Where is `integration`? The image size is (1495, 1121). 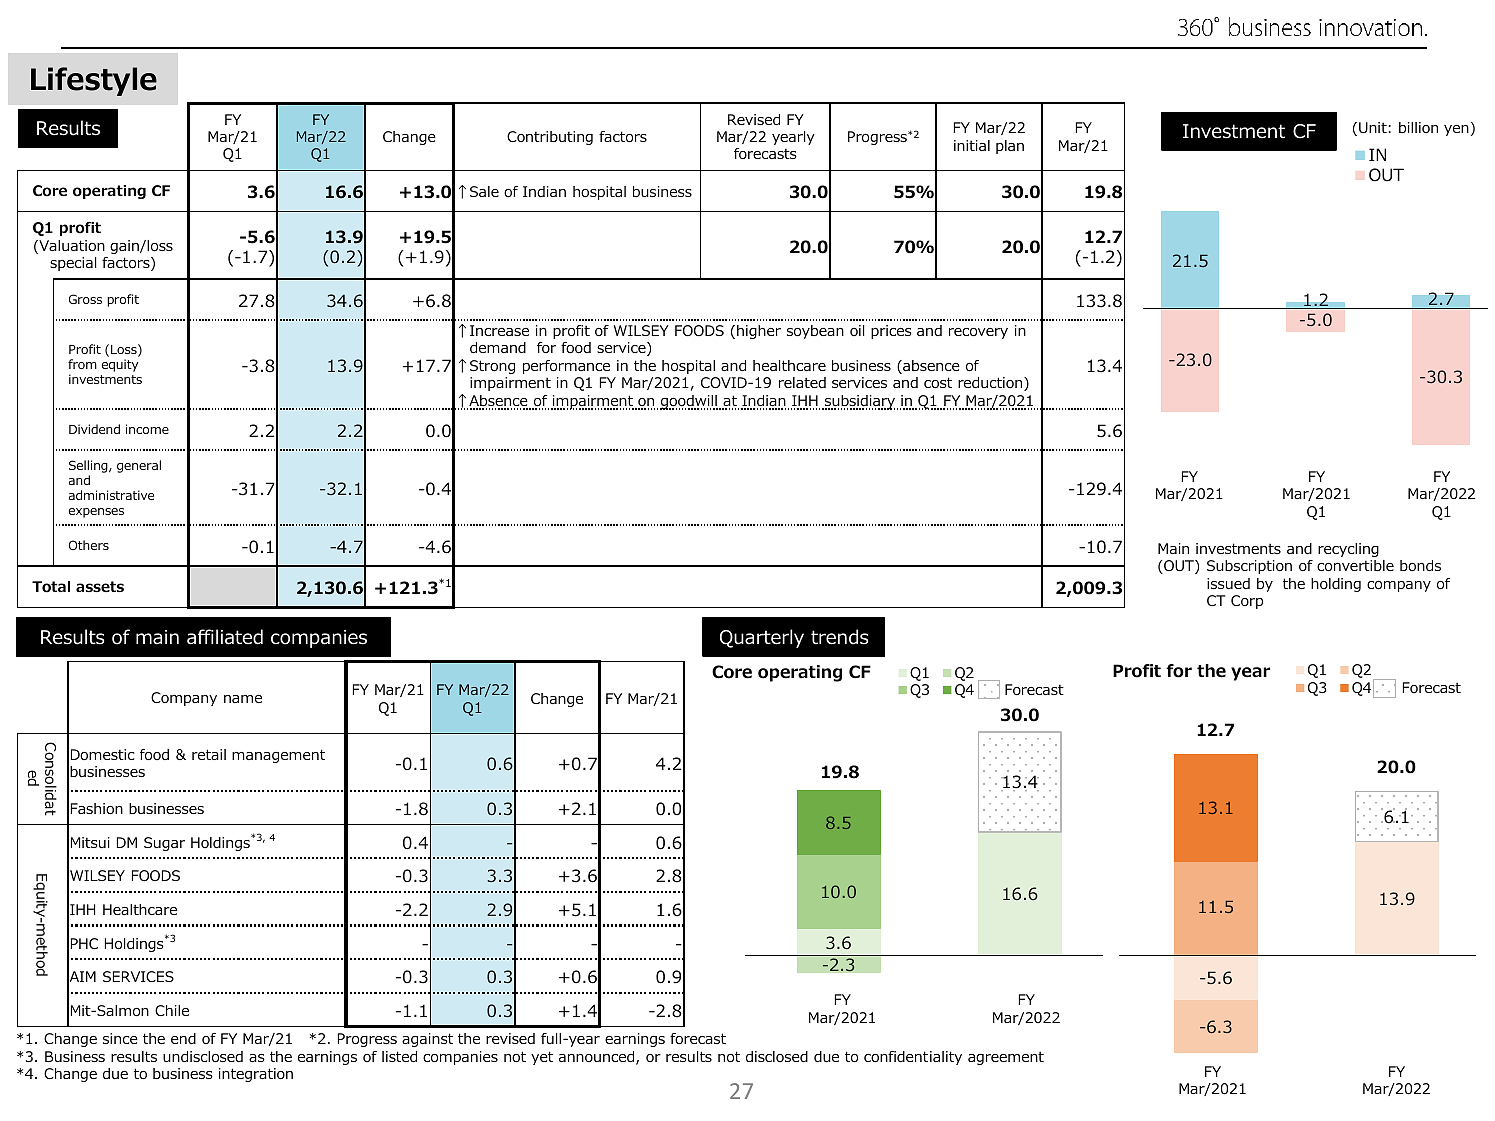 integration is located at coordinates (256, 1075).
